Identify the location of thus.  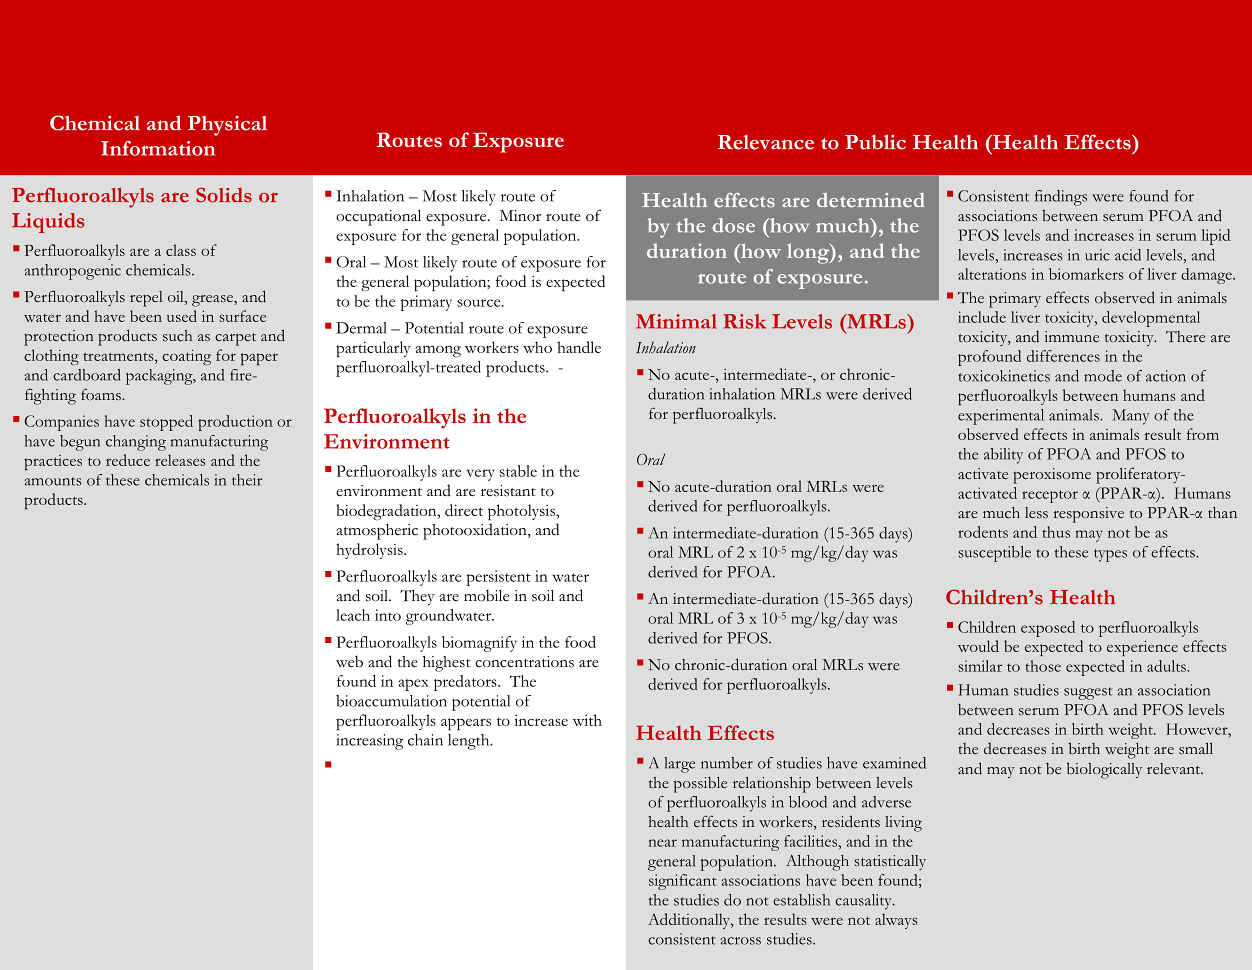
(1056, 532).
